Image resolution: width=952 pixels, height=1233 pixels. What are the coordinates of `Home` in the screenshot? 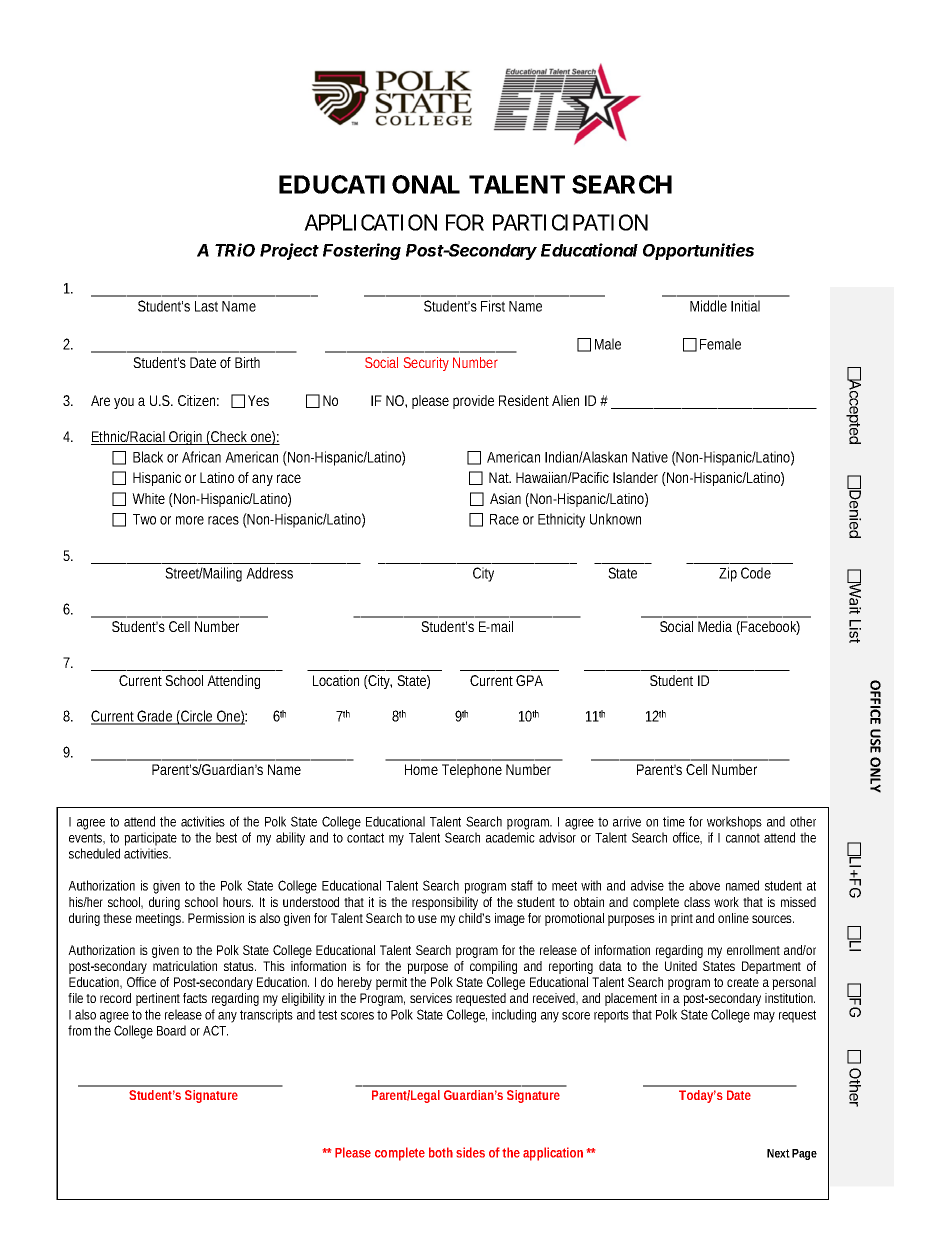 It's located at (421, 769).
